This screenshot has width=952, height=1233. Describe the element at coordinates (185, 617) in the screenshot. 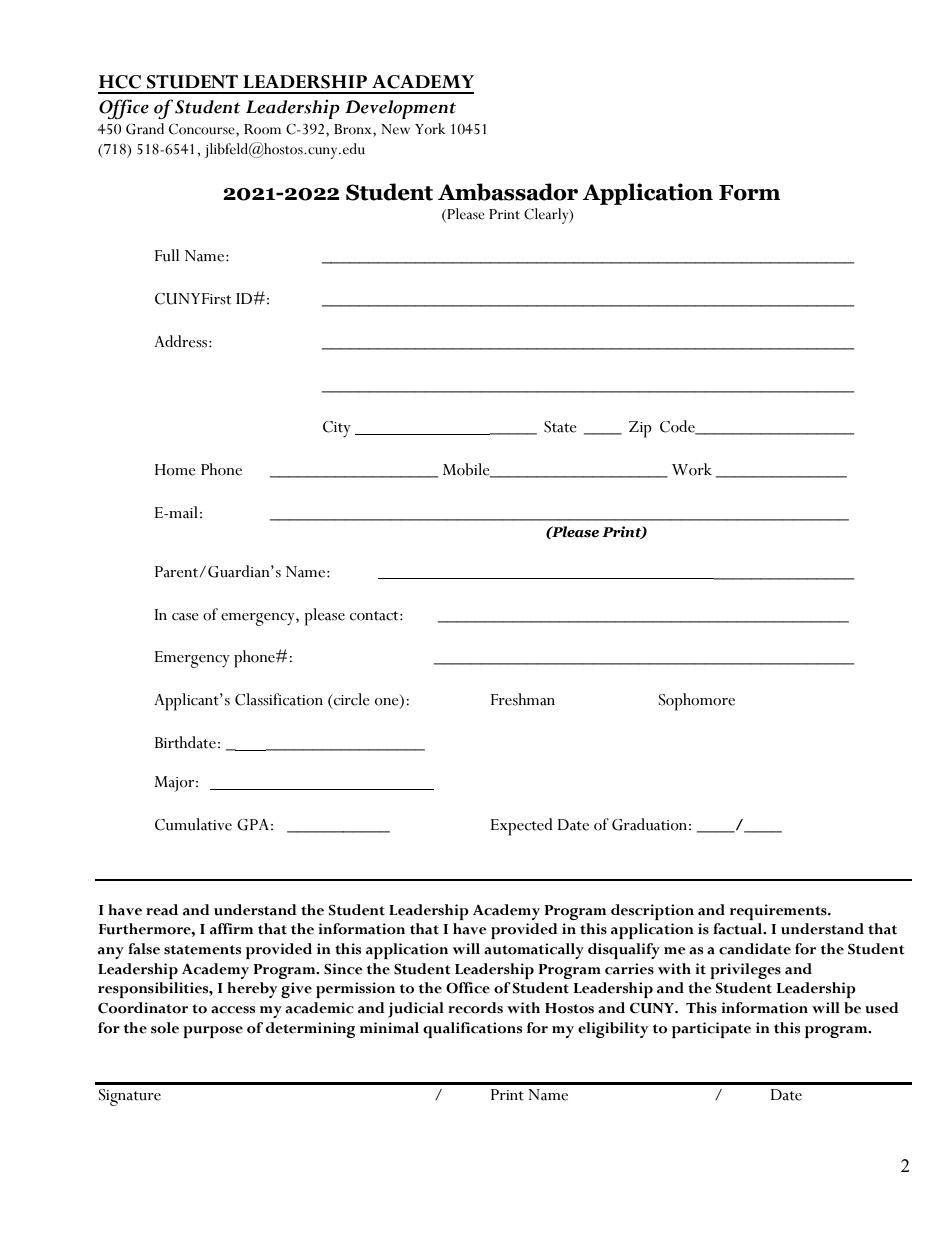

I see `case` at that location.
